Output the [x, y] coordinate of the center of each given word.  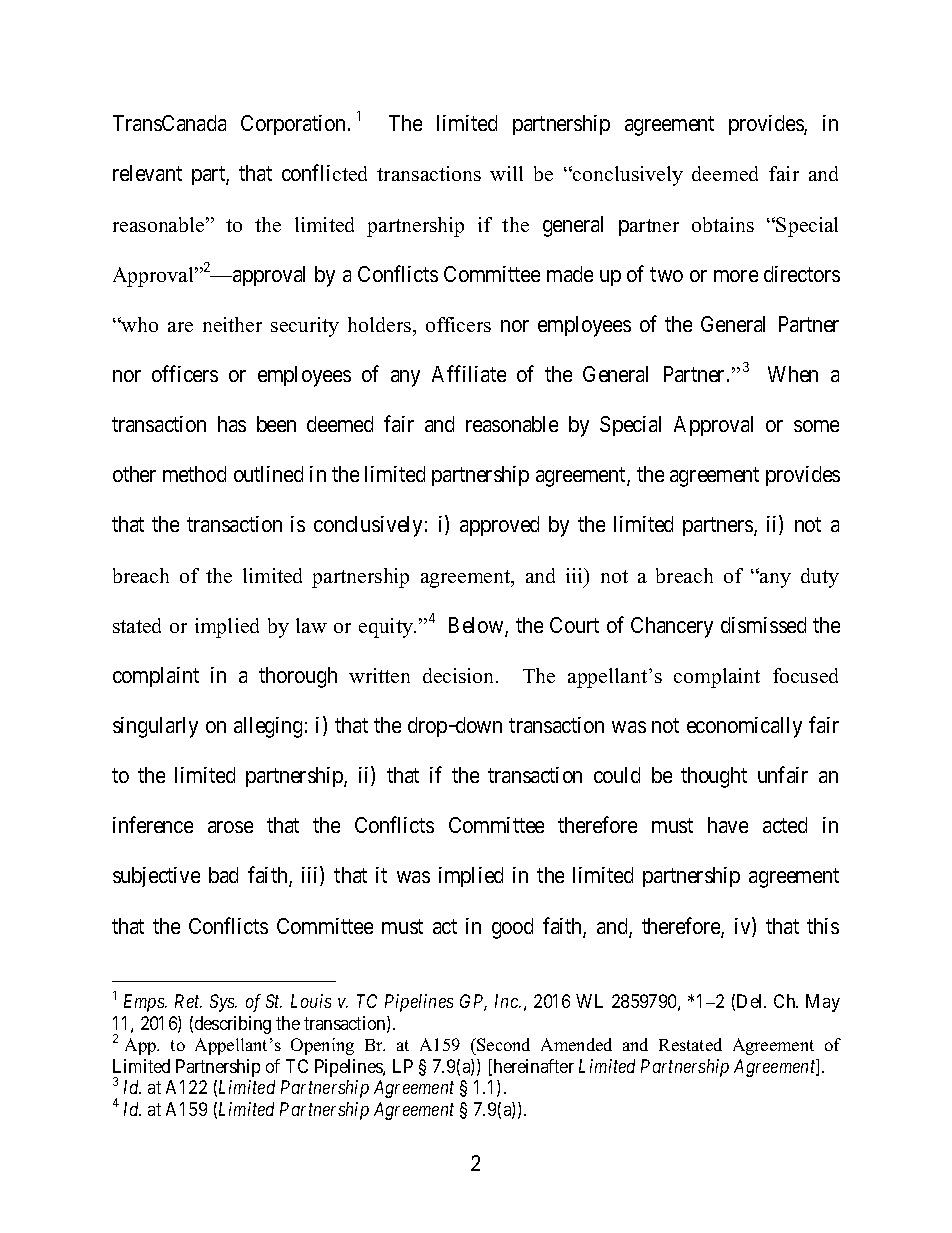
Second [502, 1046]
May [823, 1003]
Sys [223, 1003]
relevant [147, 173]
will [506, 173]
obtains [723, 224]
